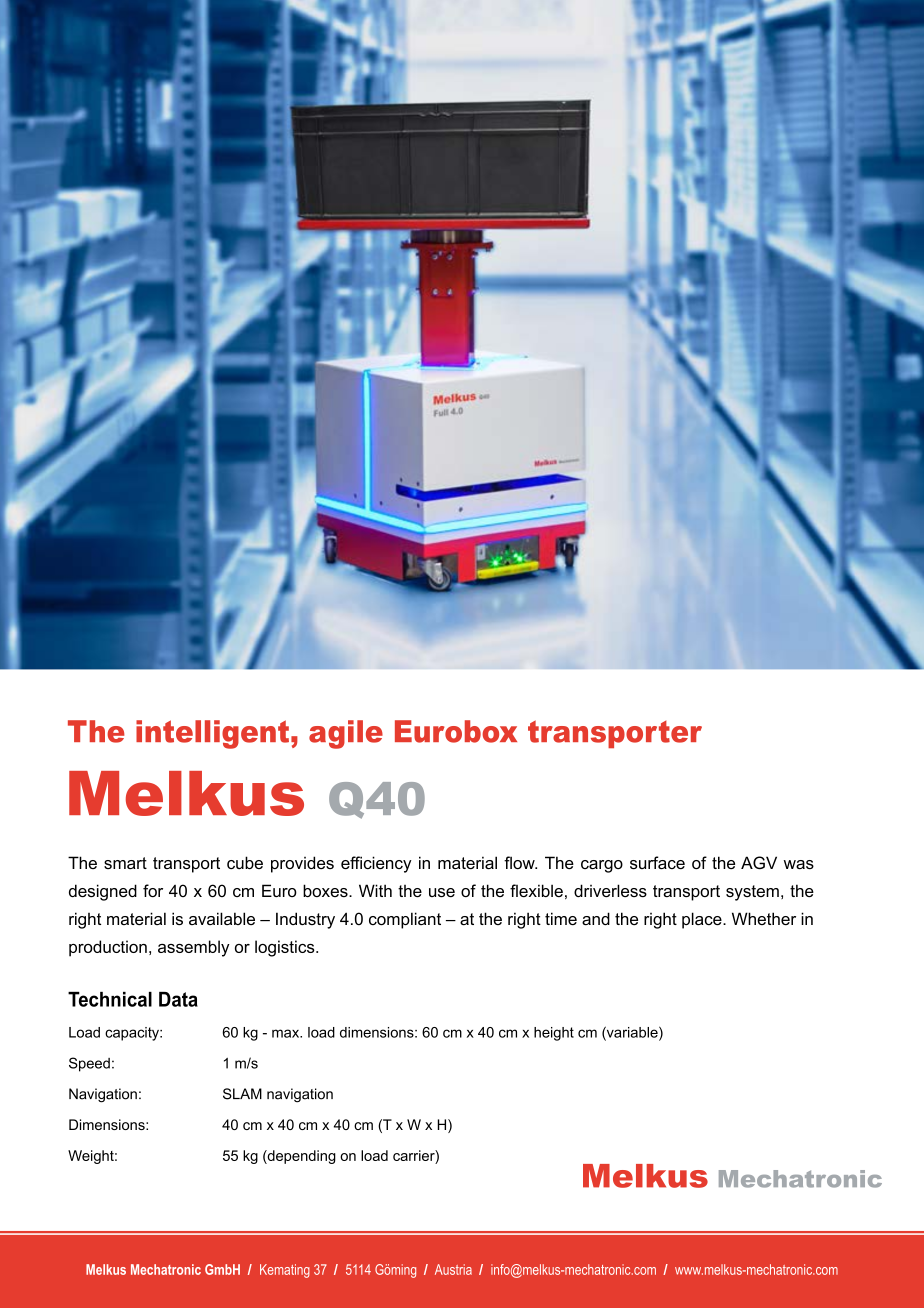 The image size is (924, 1308). What do you see at coordinates (520, 862) in the screenshot?
I see `flow` at bounding box center [520, 862].
